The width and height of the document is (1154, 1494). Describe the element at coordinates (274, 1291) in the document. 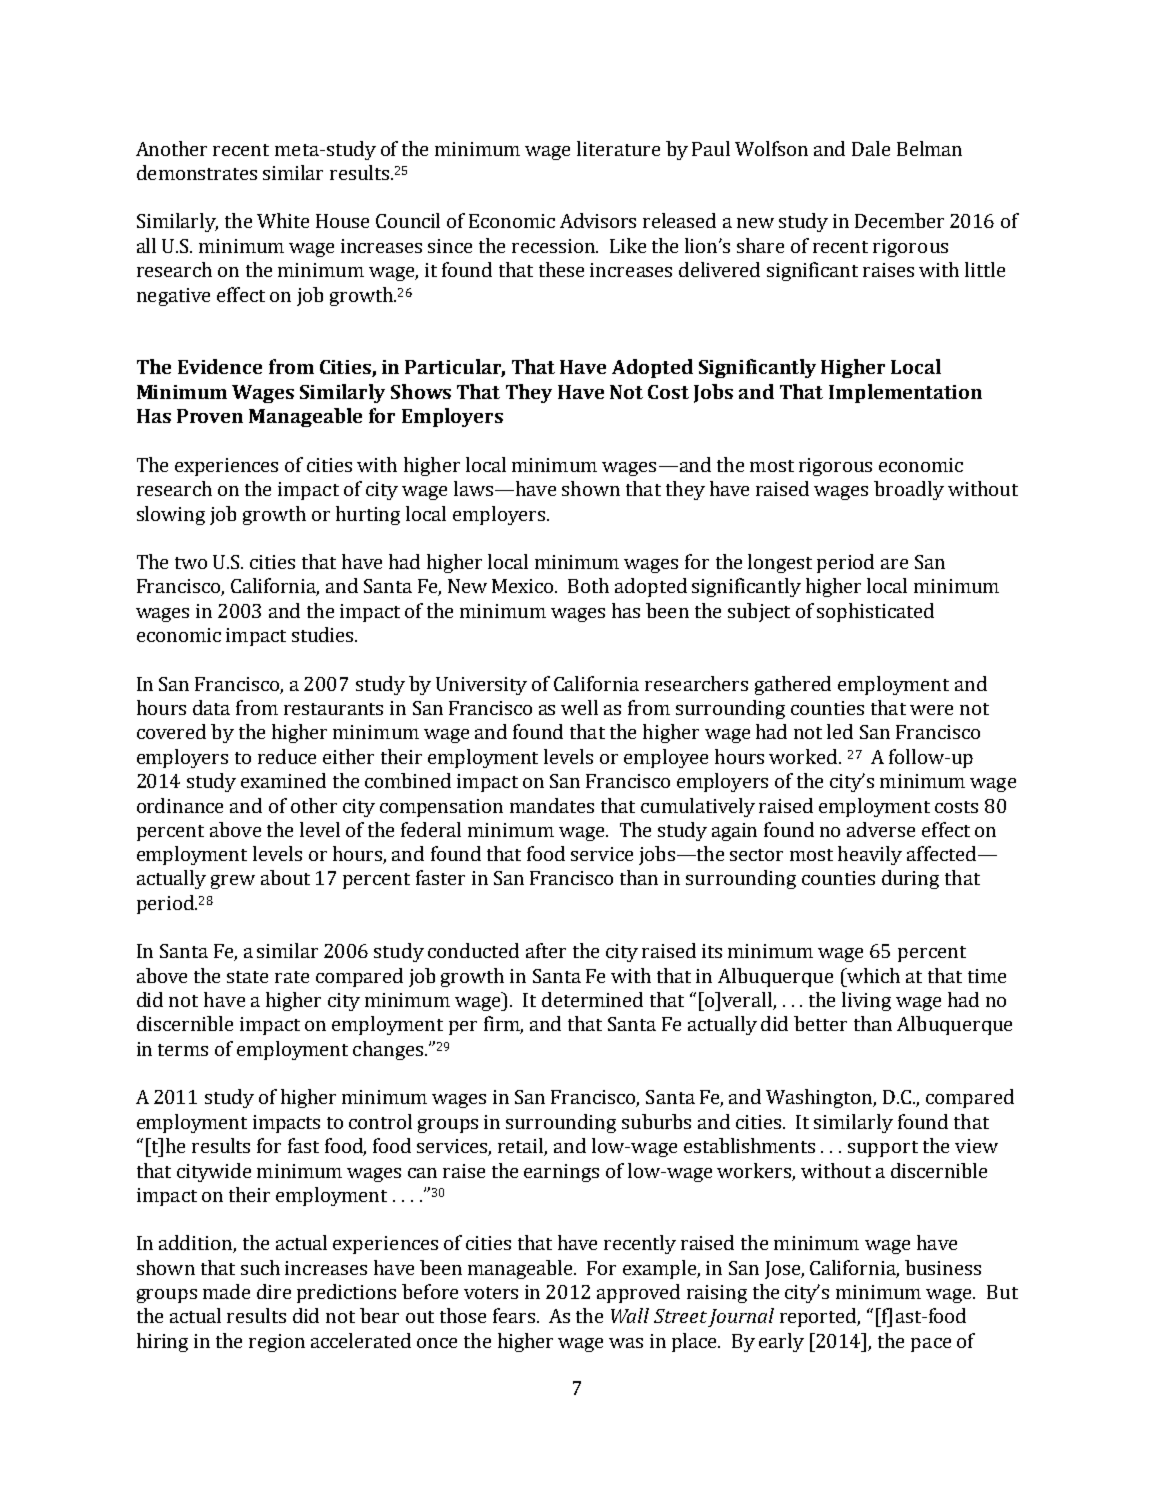

I see `dire` at that location.
